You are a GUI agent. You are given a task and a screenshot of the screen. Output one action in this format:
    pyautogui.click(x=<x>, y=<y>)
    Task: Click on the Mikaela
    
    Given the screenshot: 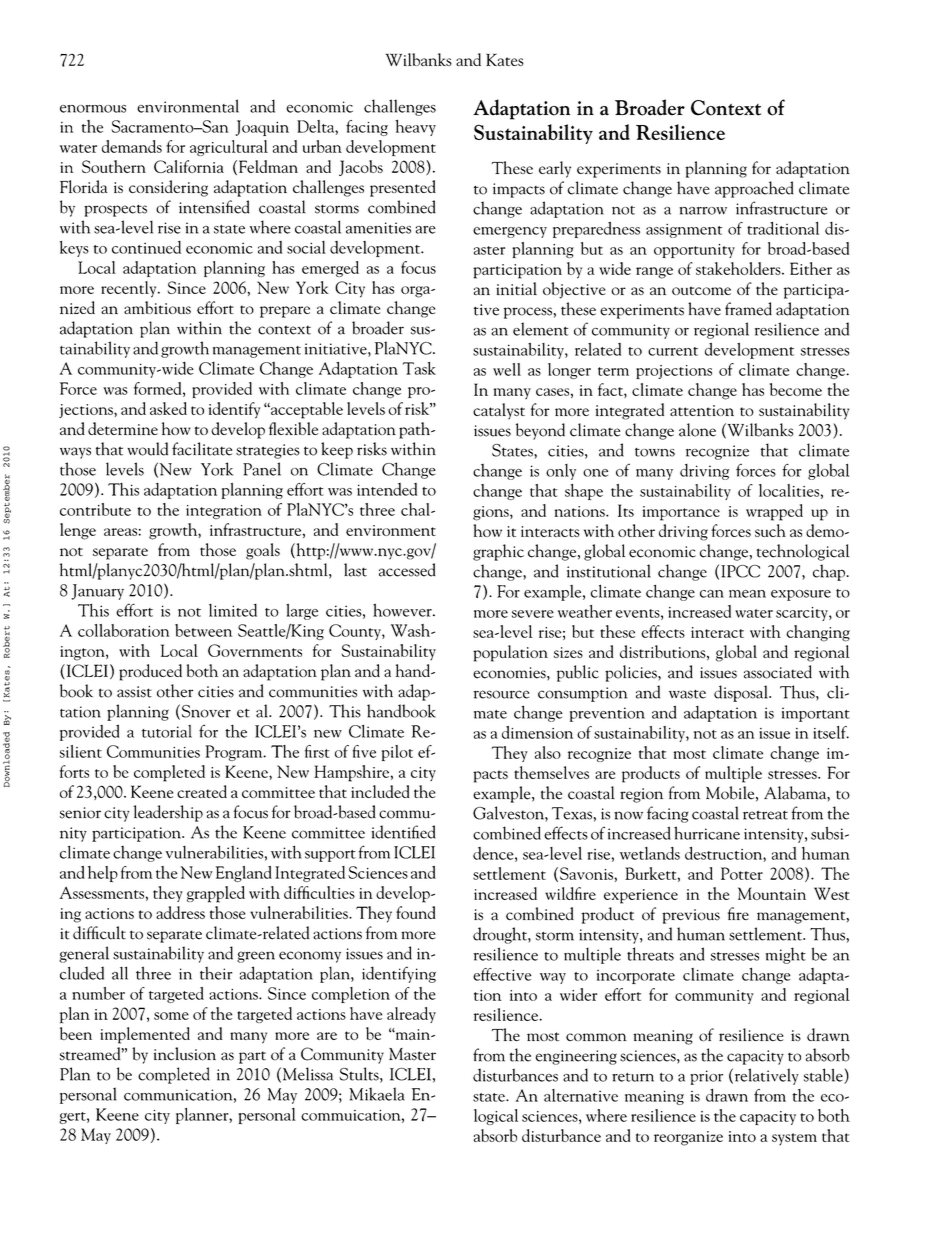 What is the action you would take?
    pyautogui.click(x=377, y=1094)
